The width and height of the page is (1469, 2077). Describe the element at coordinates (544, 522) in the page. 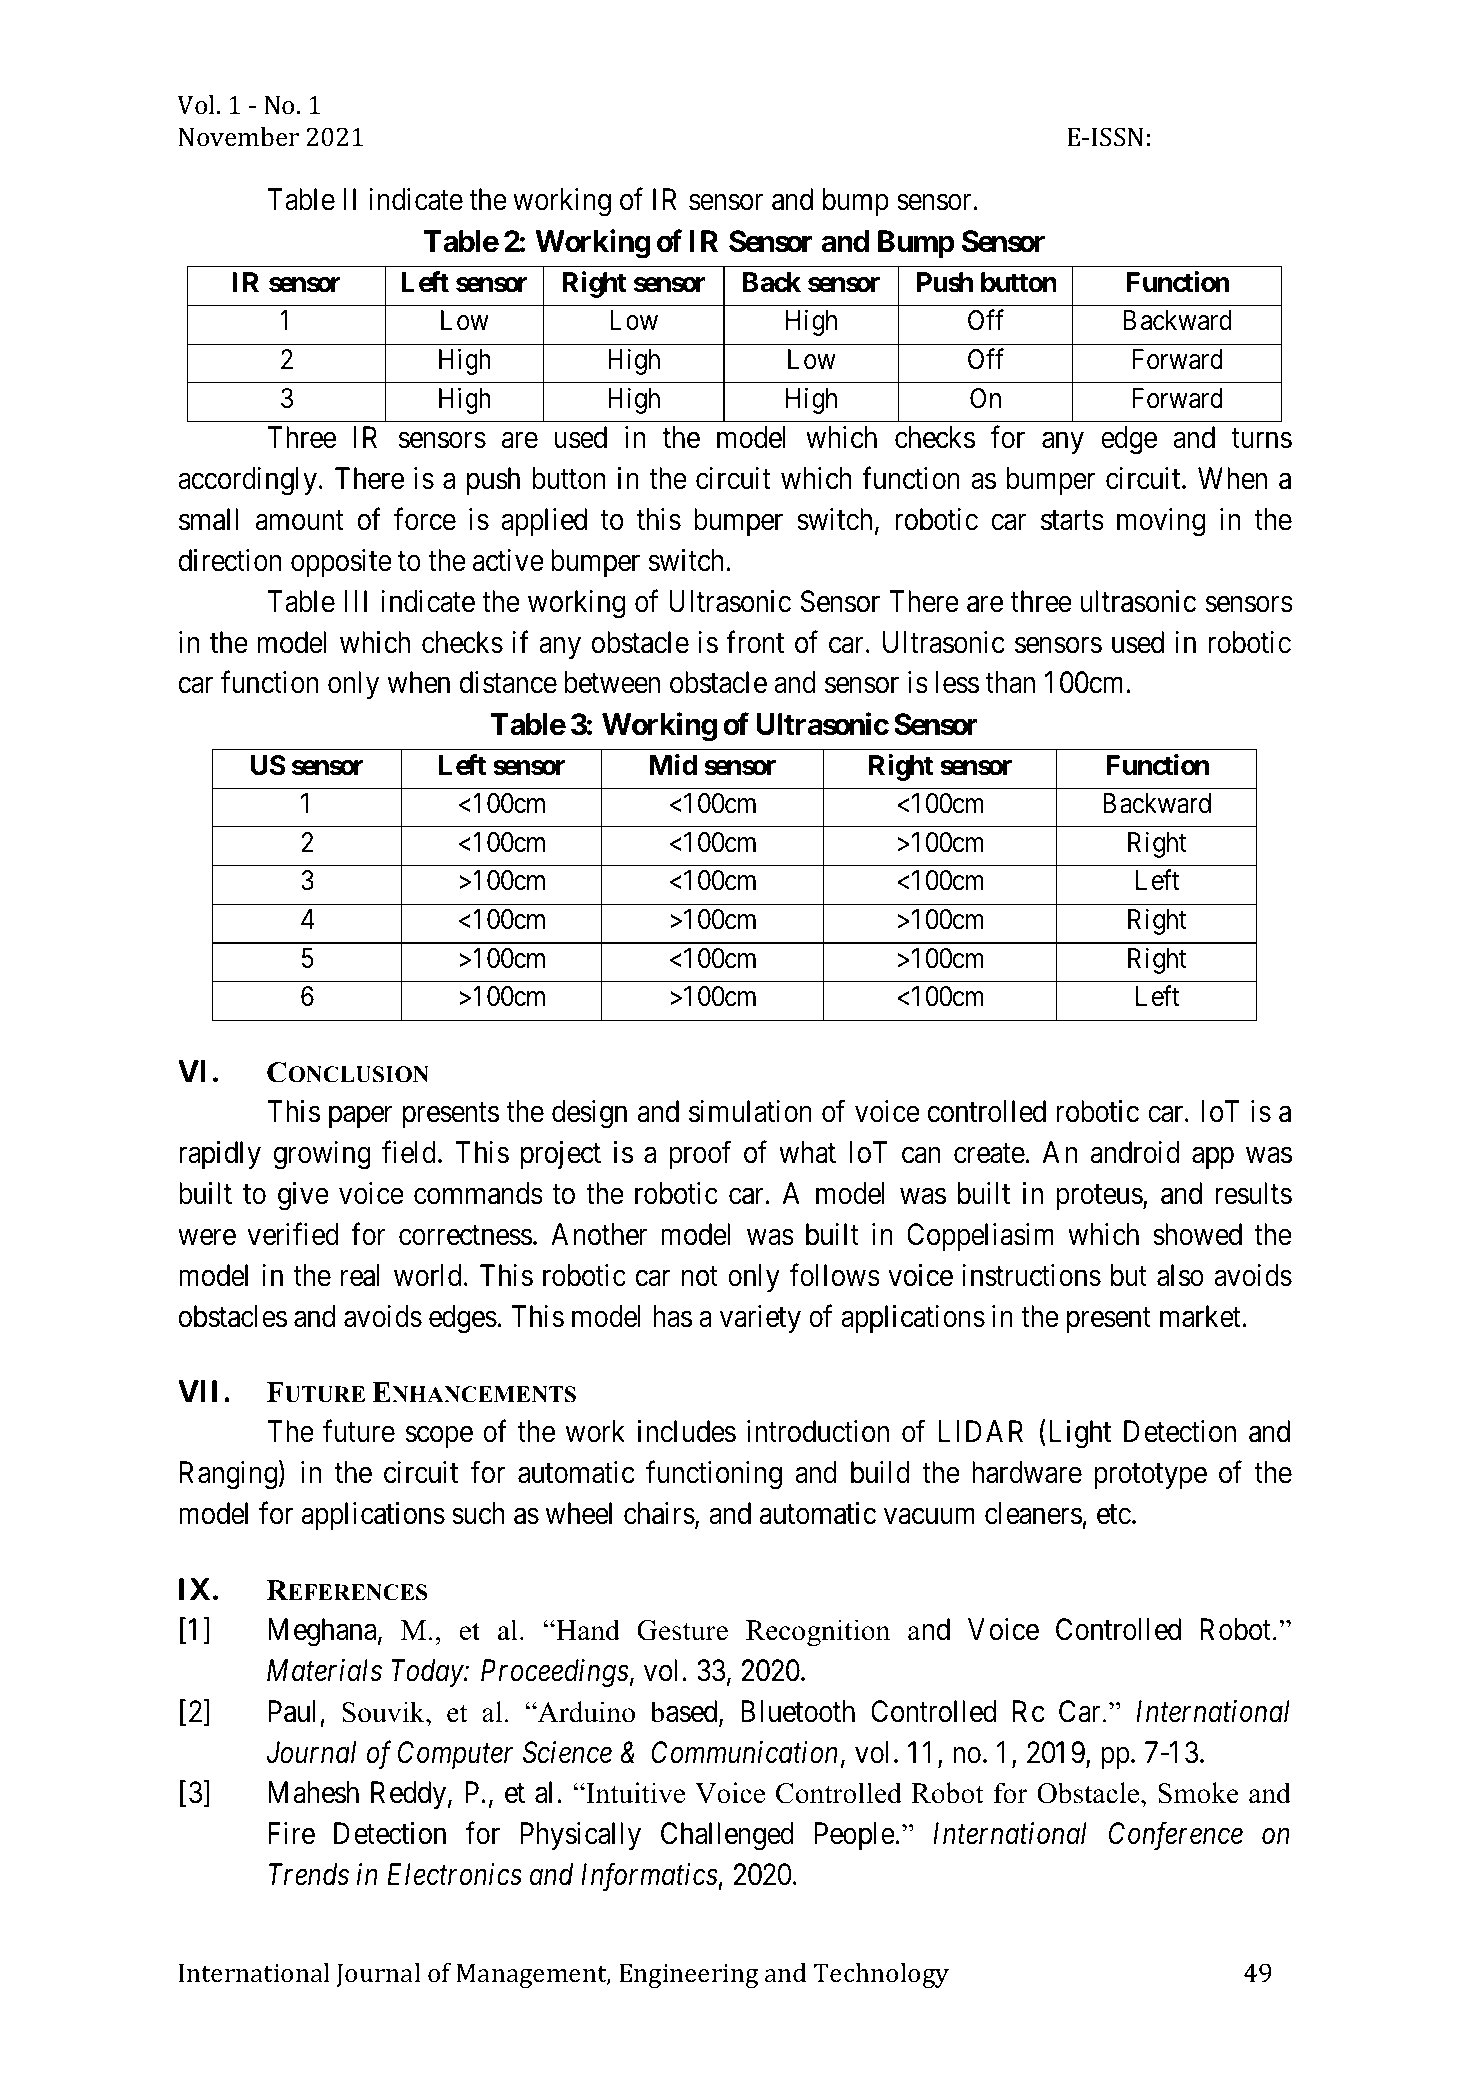

I see `applied` at that location.
